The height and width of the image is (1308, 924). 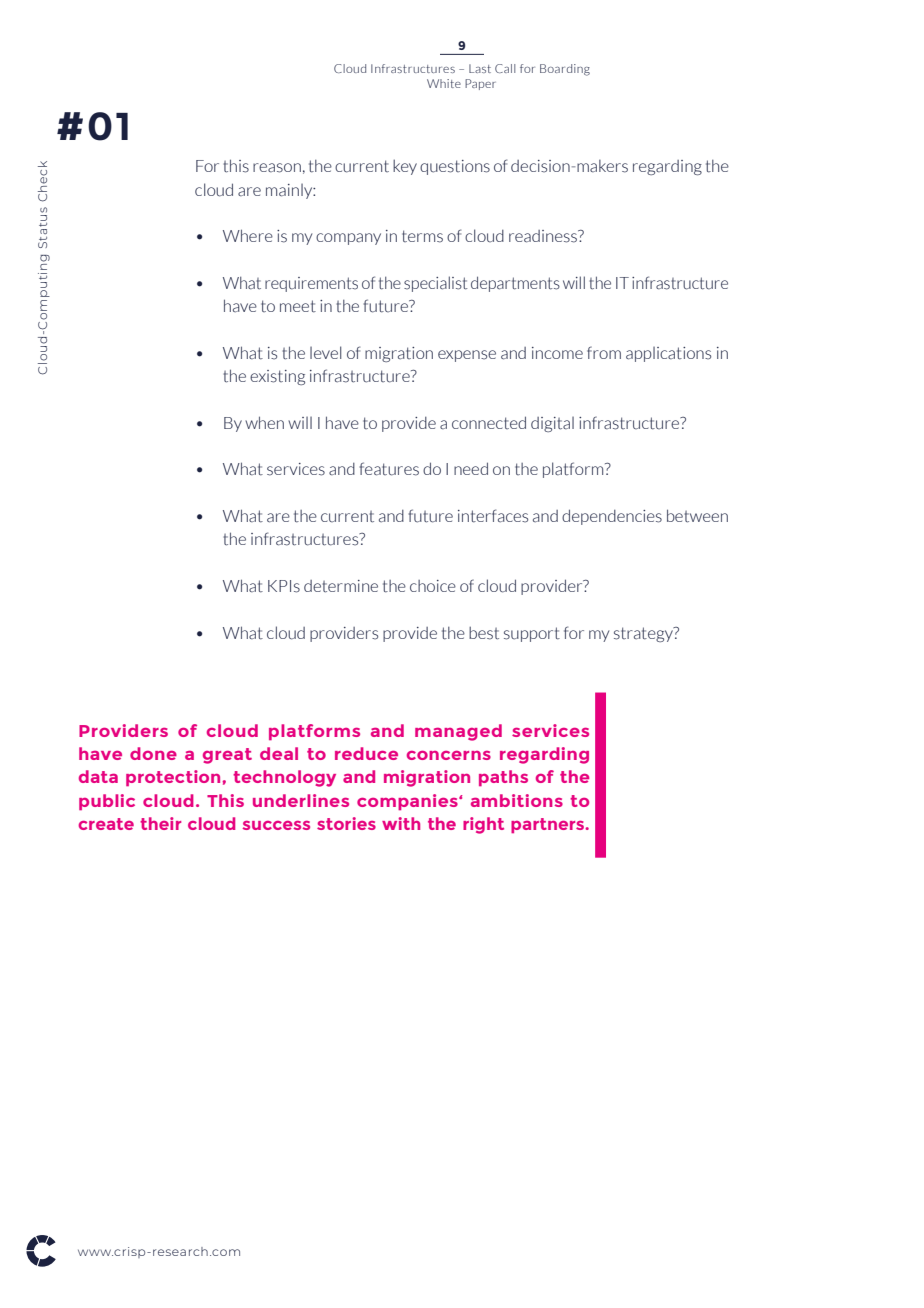 What do you see at coordinates (444, 83) in the image?
I see `White` at bounding box center [444, 83].
